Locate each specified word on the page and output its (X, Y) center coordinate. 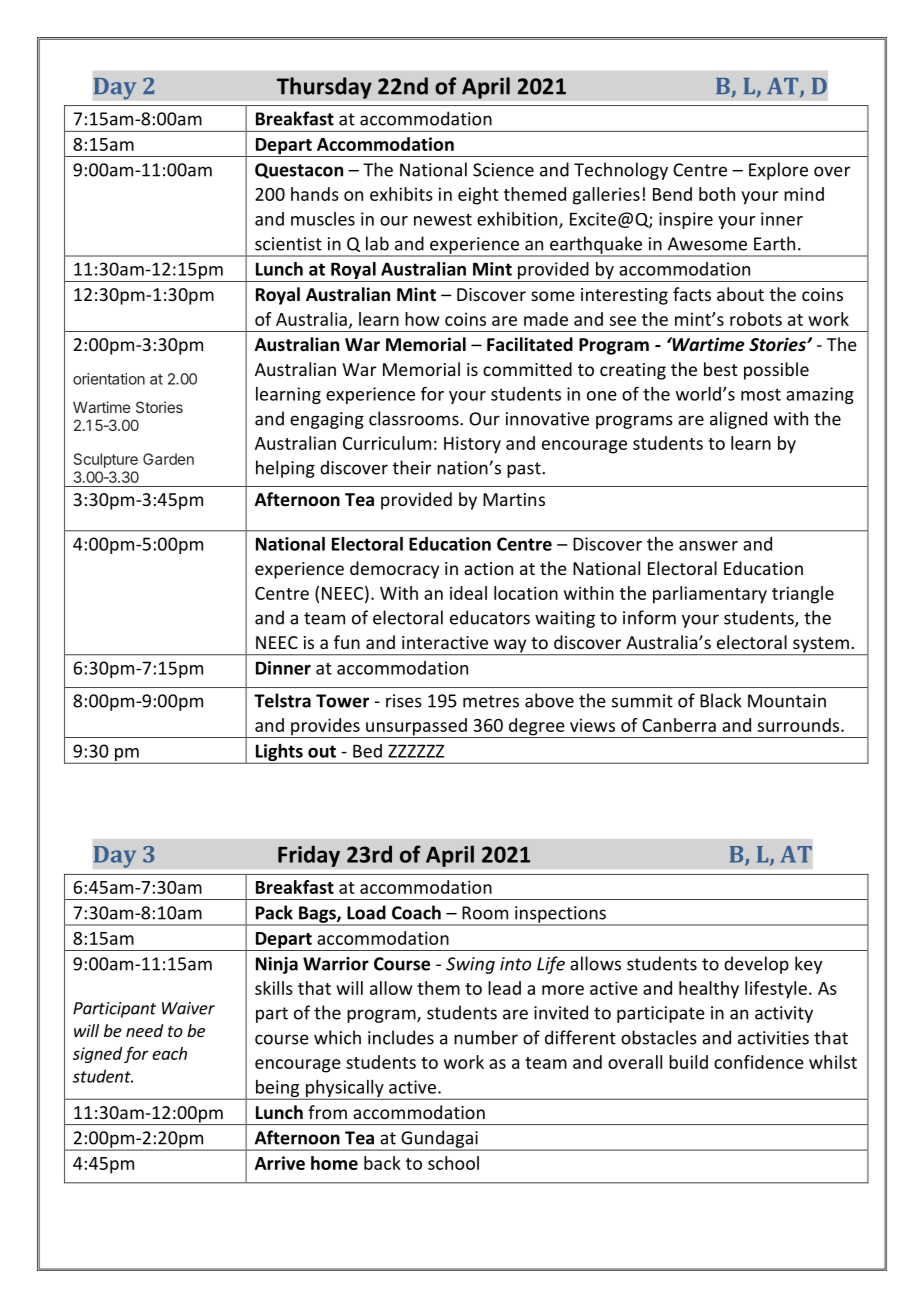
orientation (109, 379)
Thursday (324, 88)
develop (756, 965)
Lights (279, 753)
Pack (274, 912)
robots (756, 319)
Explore (778, 171)
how (422, 319)
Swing (470, 965)
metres (491, 701)
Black (721, 700)
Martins (514, 499)
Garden (168, 459)
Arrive (280, 1163)
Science (503, 170)
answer (708, 546)
